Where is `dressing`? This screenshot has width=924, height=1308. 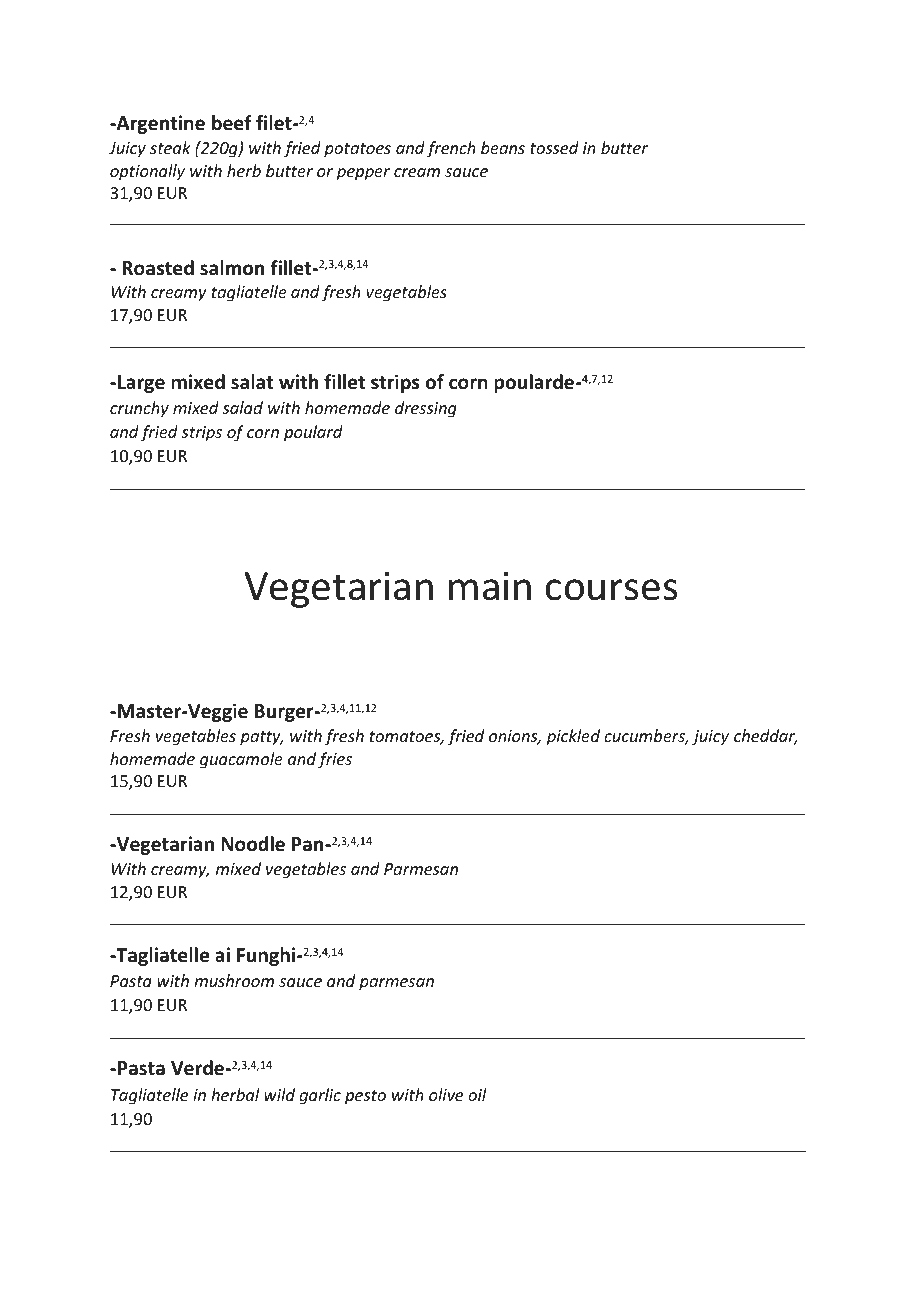 dressing is located at coordinates (426, 409).
